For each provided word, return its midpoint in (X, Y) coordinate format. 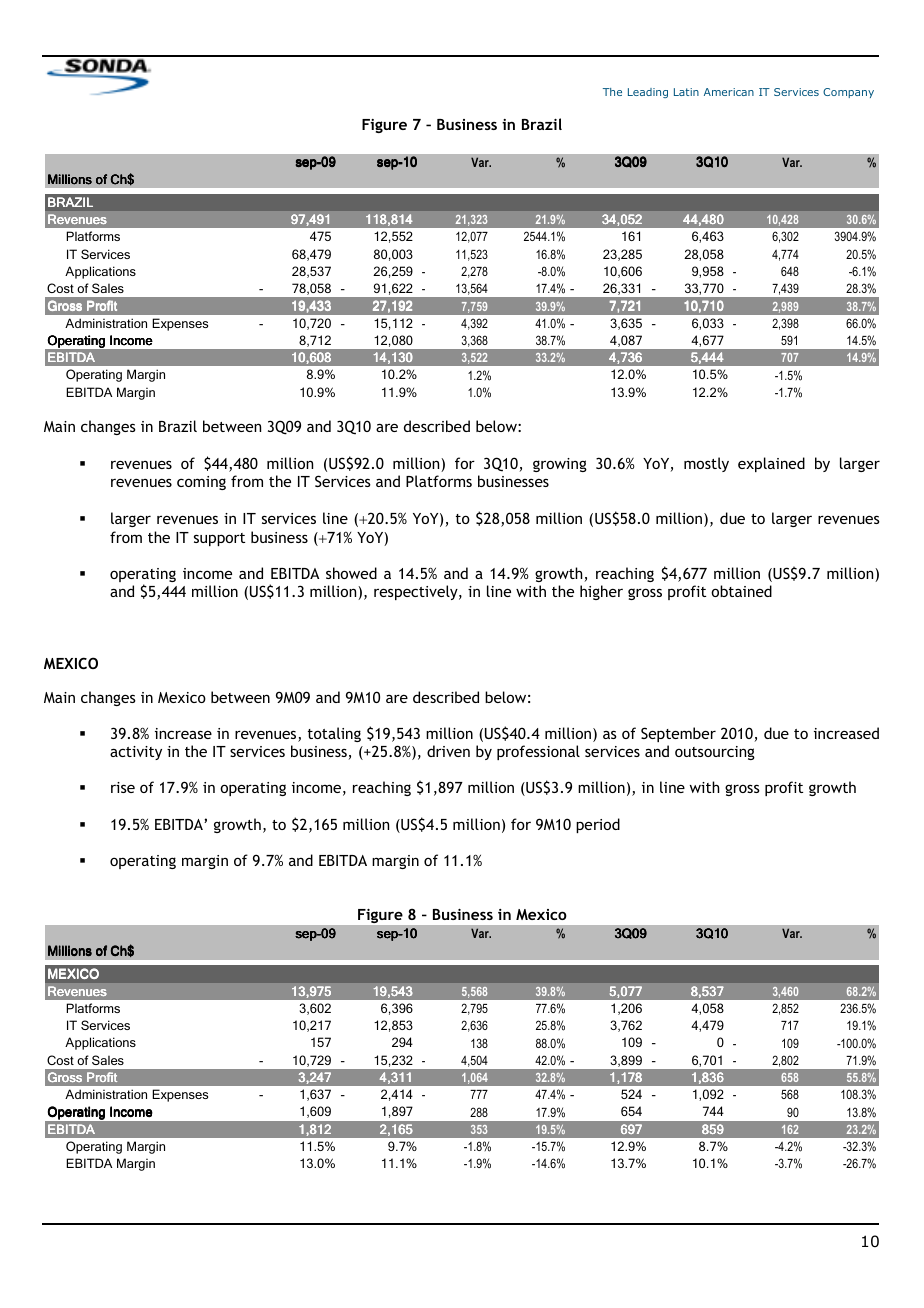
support (219, 539)
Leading (648, 93)
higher (601, 592)
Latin (686, 92)
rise (123, 787)
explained (771, 464)
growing (560, 465)
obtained (741, 591)
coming (201, 483)
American (729, 92)
